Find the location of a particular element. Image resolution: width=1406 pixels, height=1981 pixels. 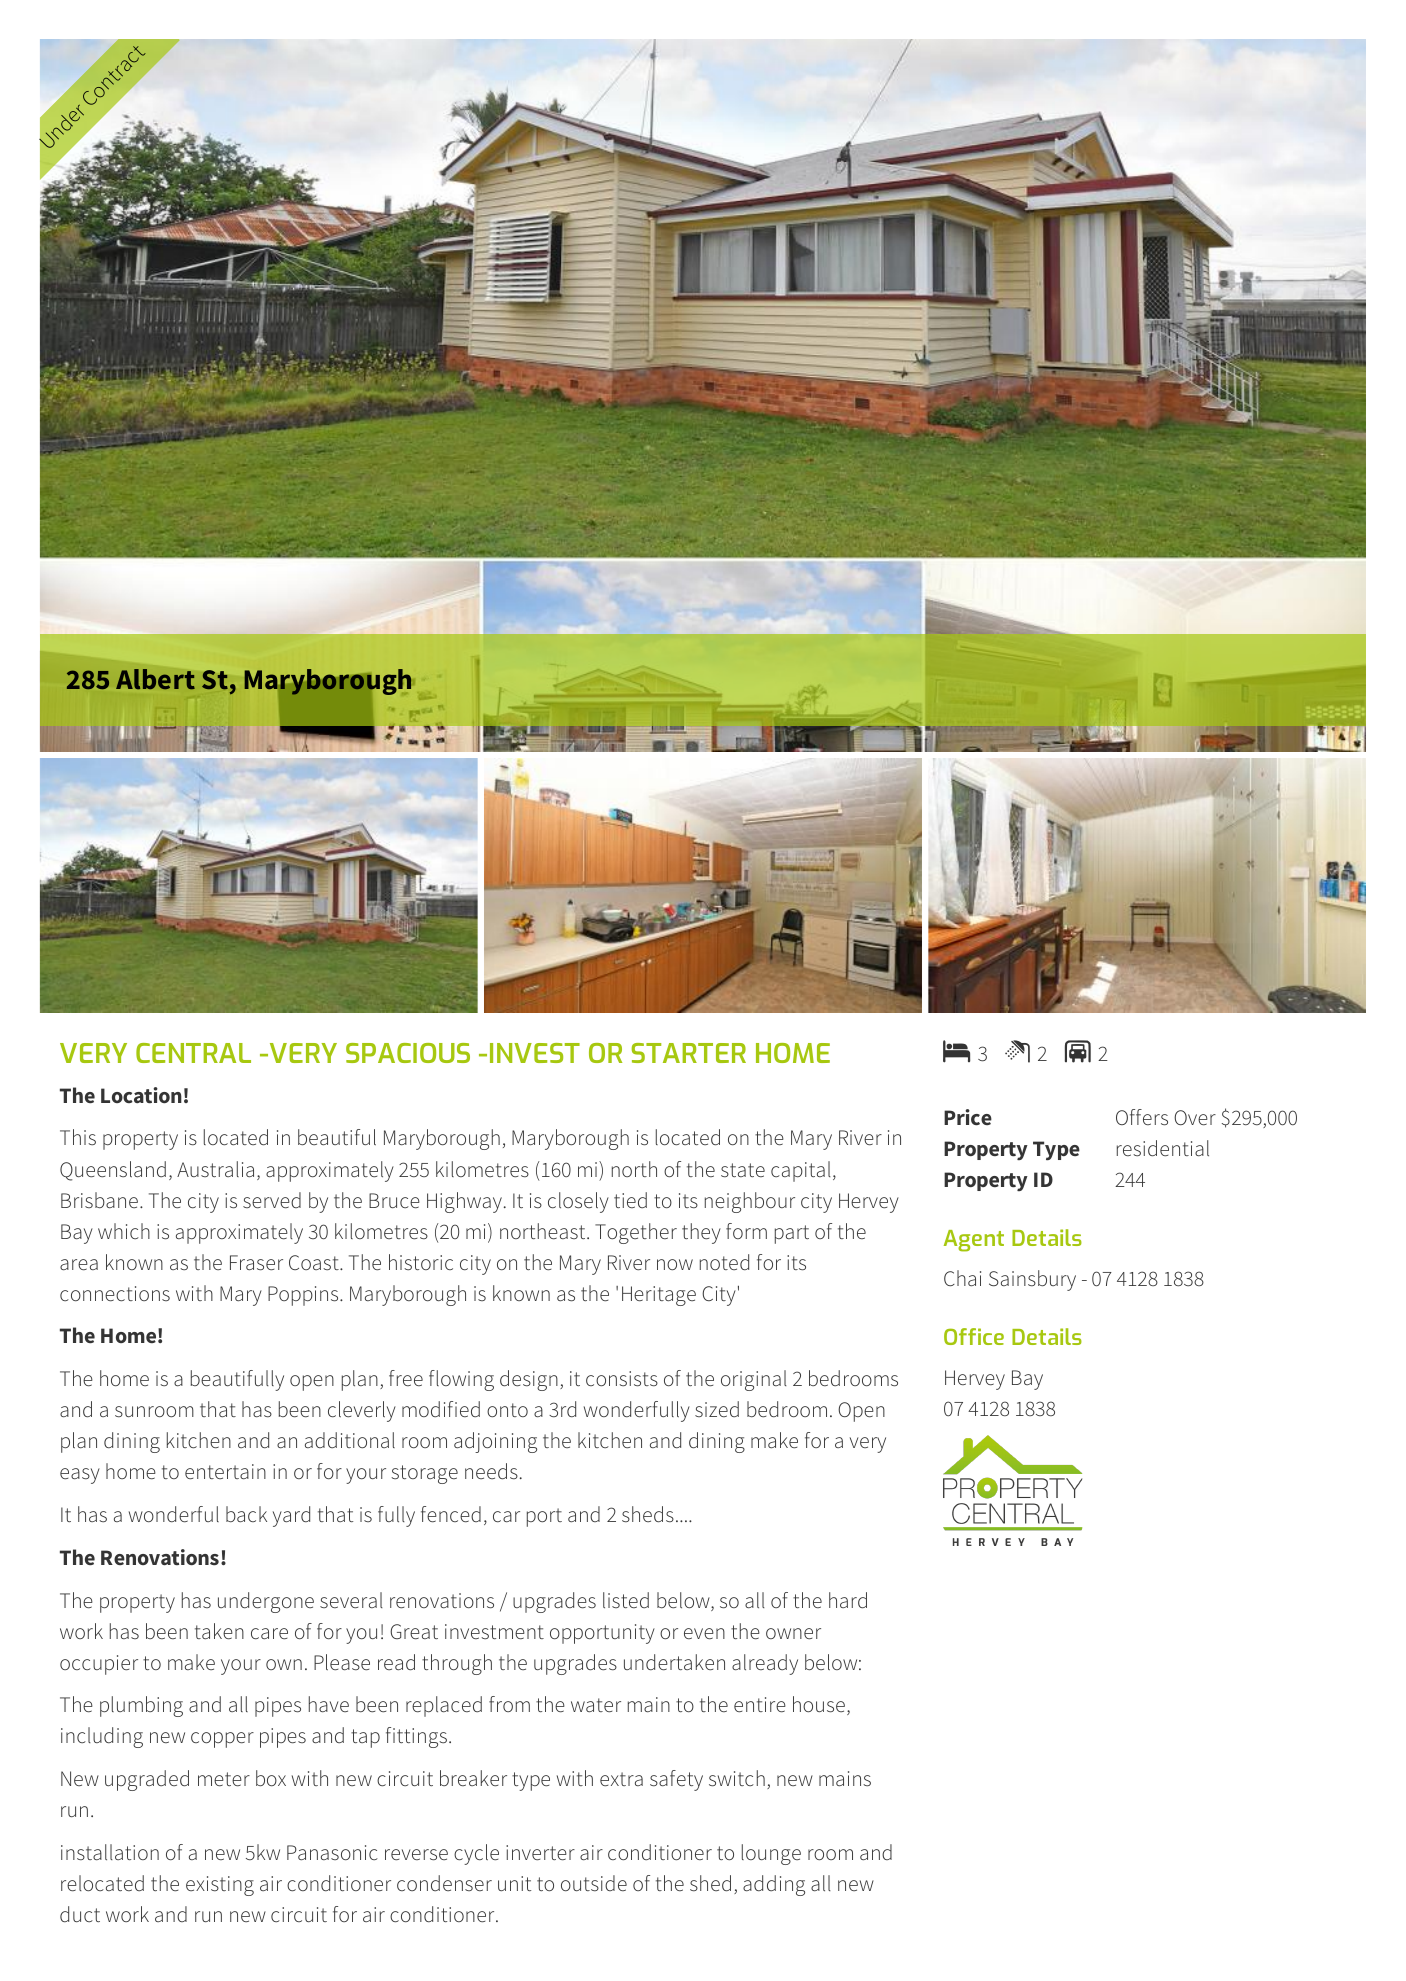

state is located at coordinates (743, 1170).
